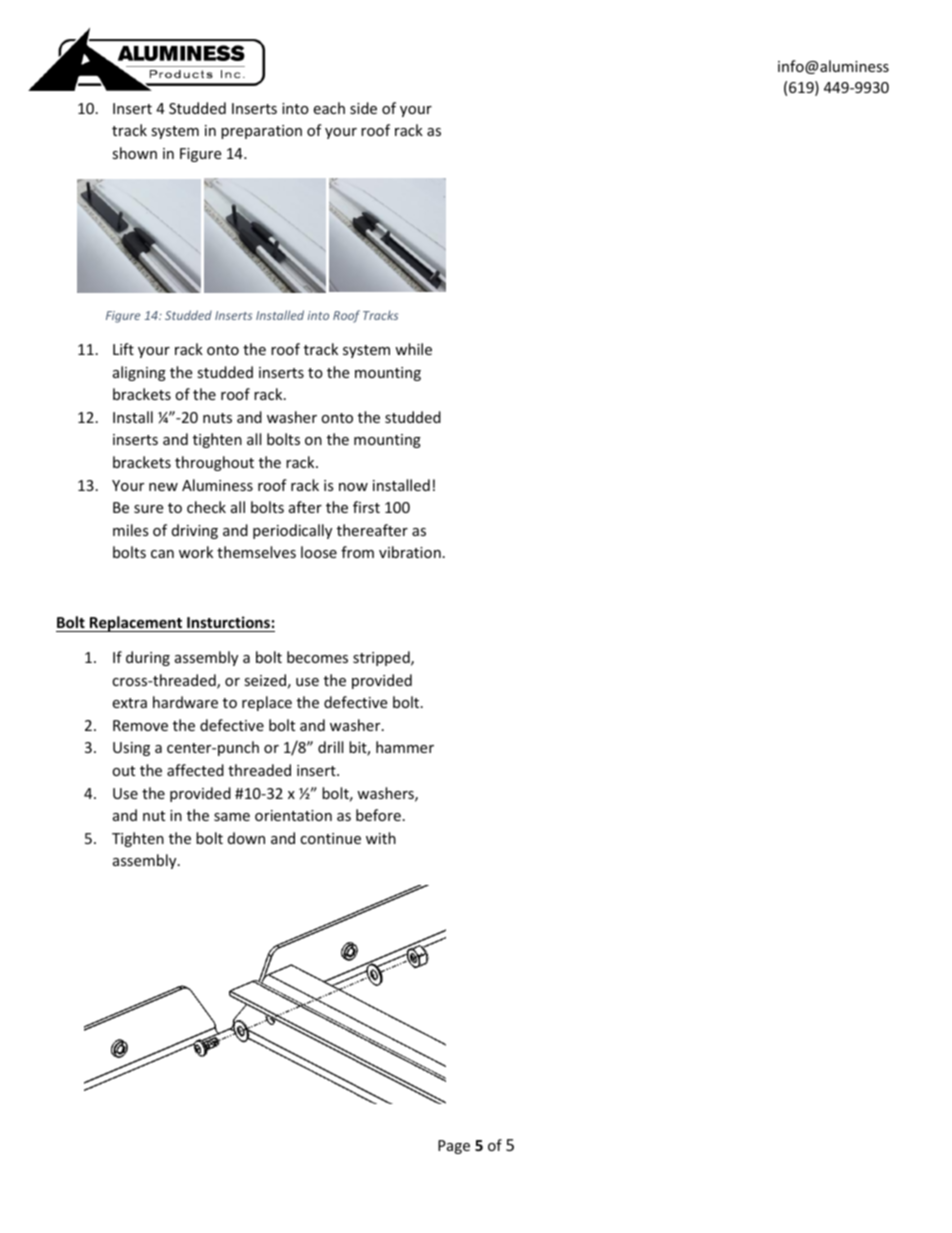 The image size is (952, 1233). I want to click on preparation, so click(261, 132).
